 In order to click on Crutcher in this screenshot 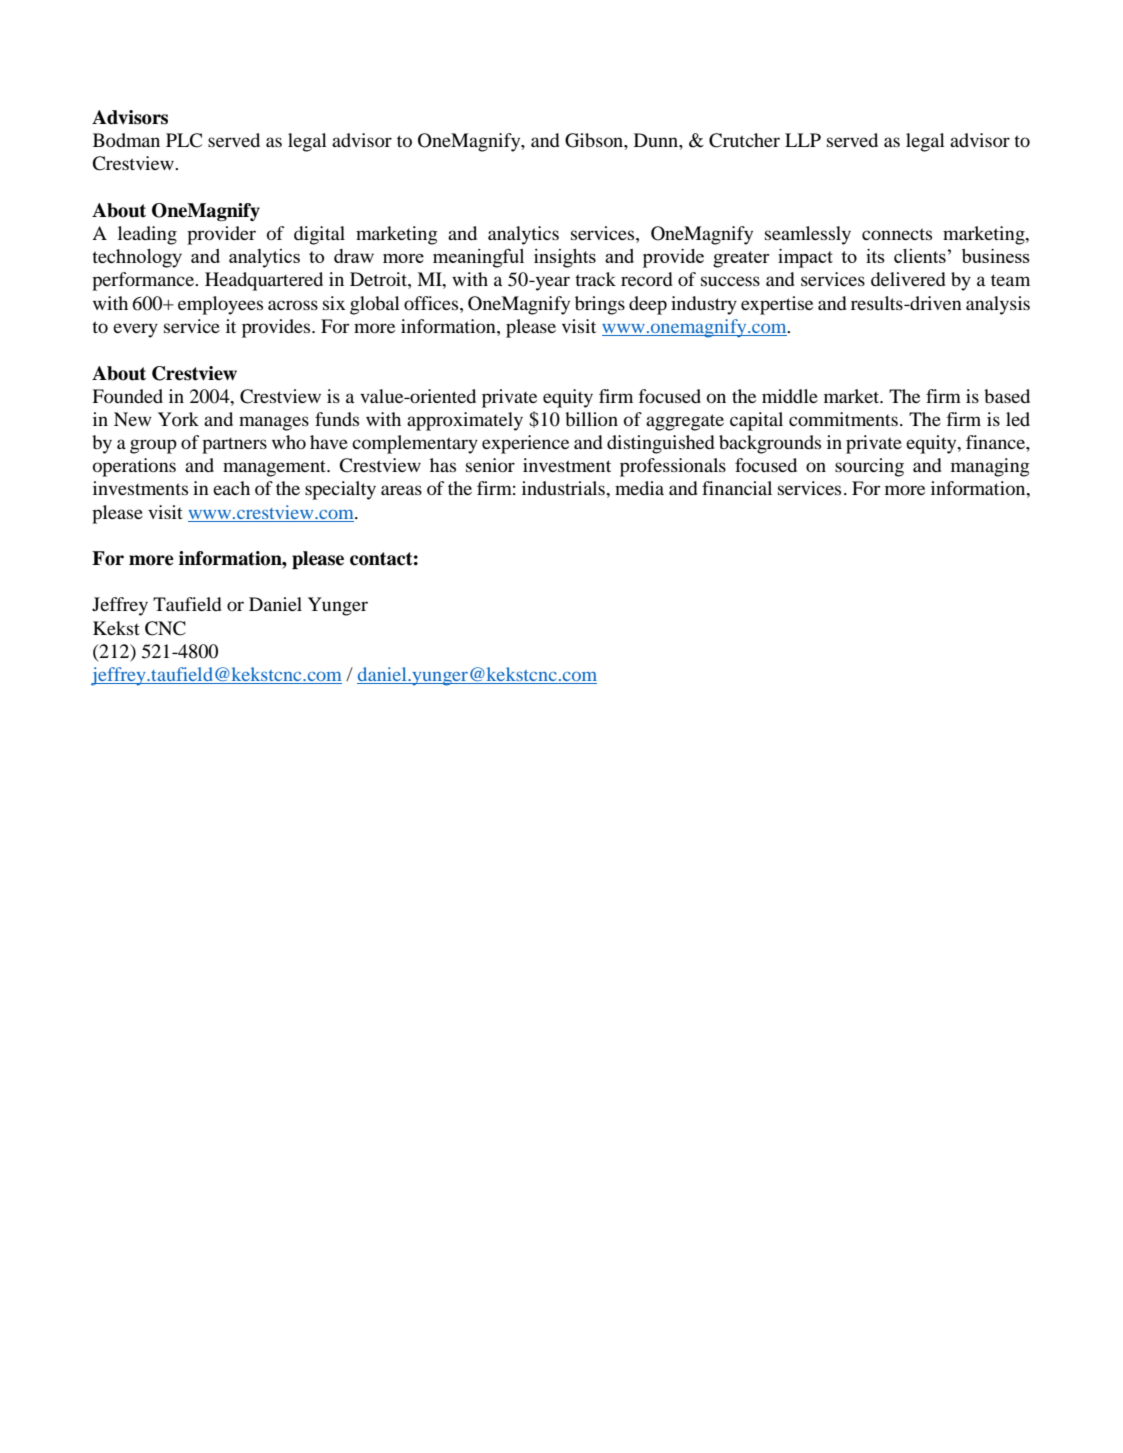, I will do `click(744, 140)`.
